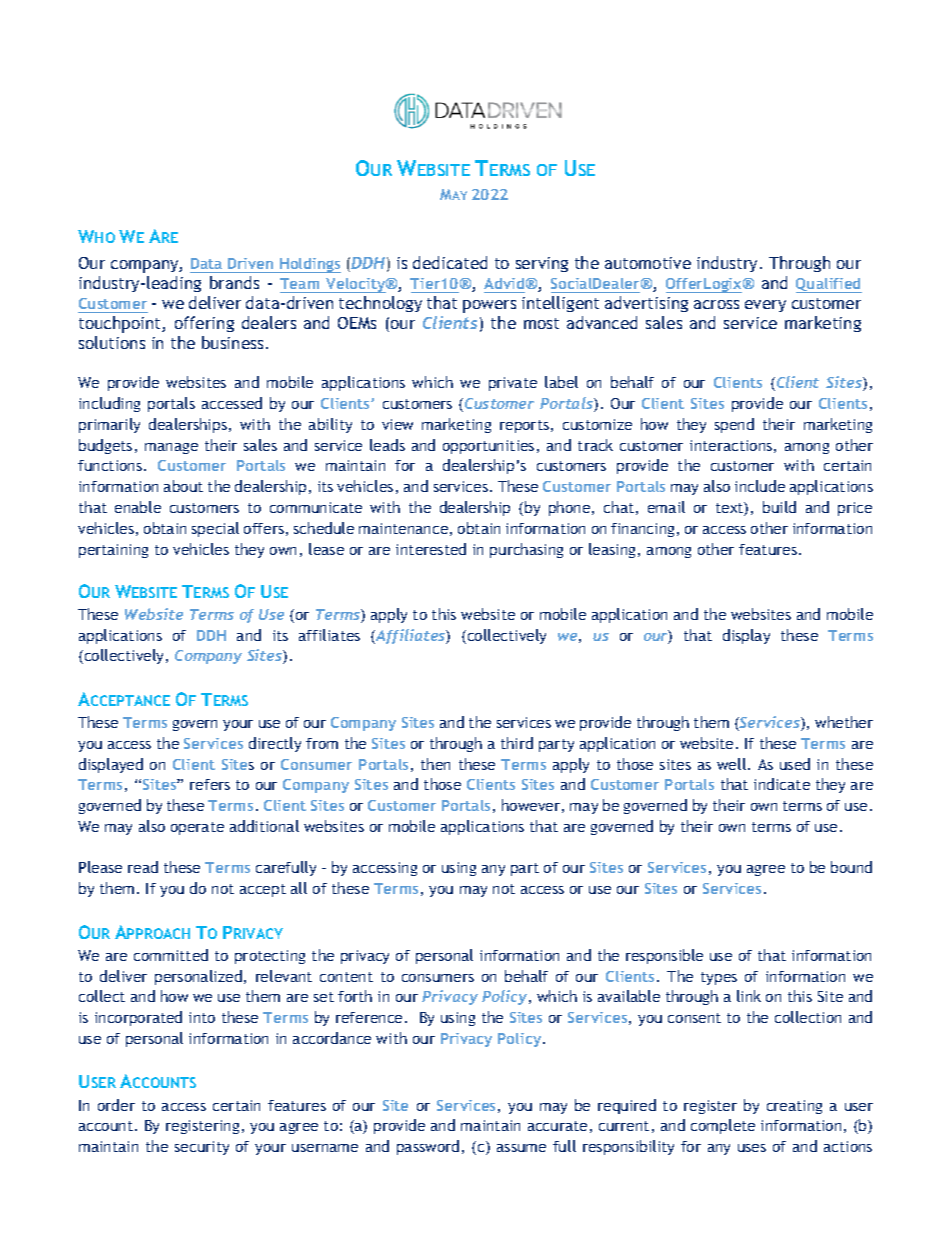 The image size is (952, 1233). I want to click on then, so click(435, 764).
